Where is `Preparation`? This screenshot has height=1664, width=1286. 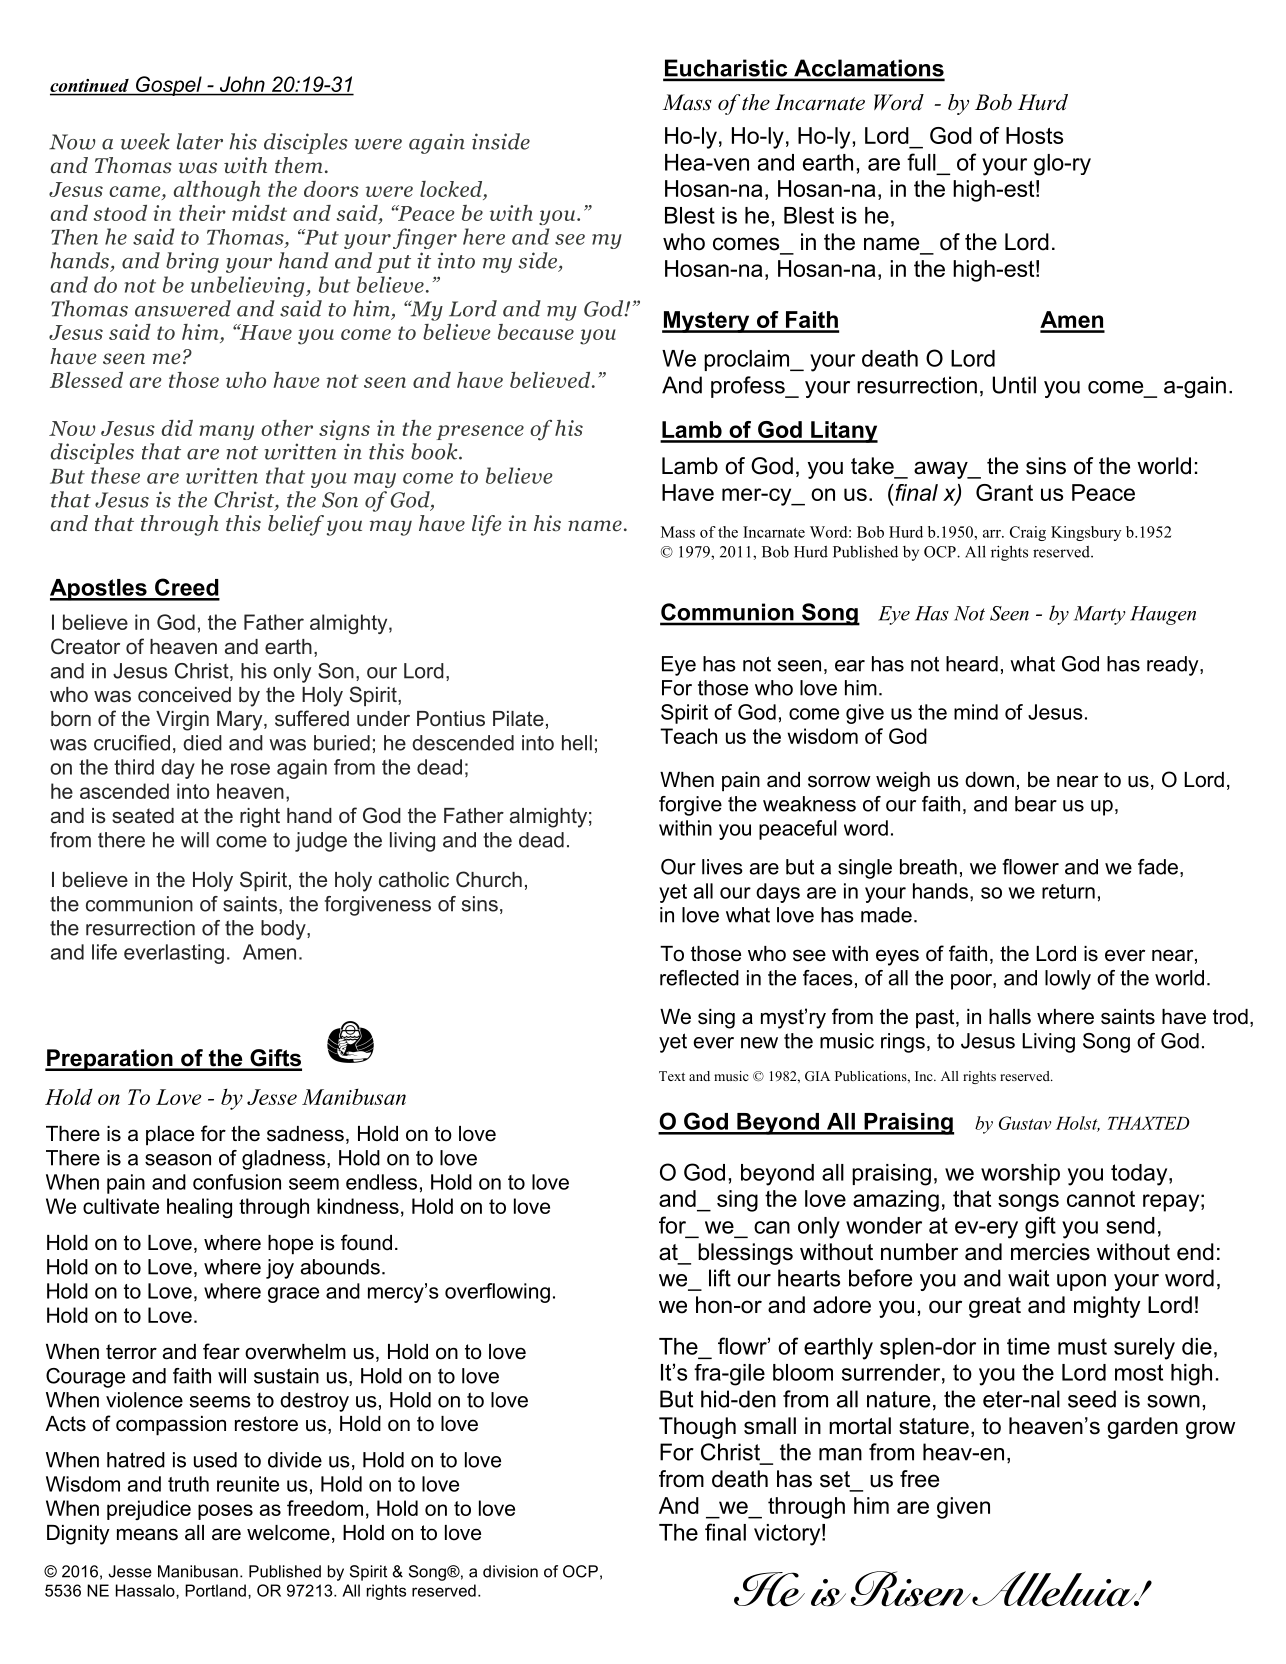 Preparation is located at coordinates (110, 1060).
